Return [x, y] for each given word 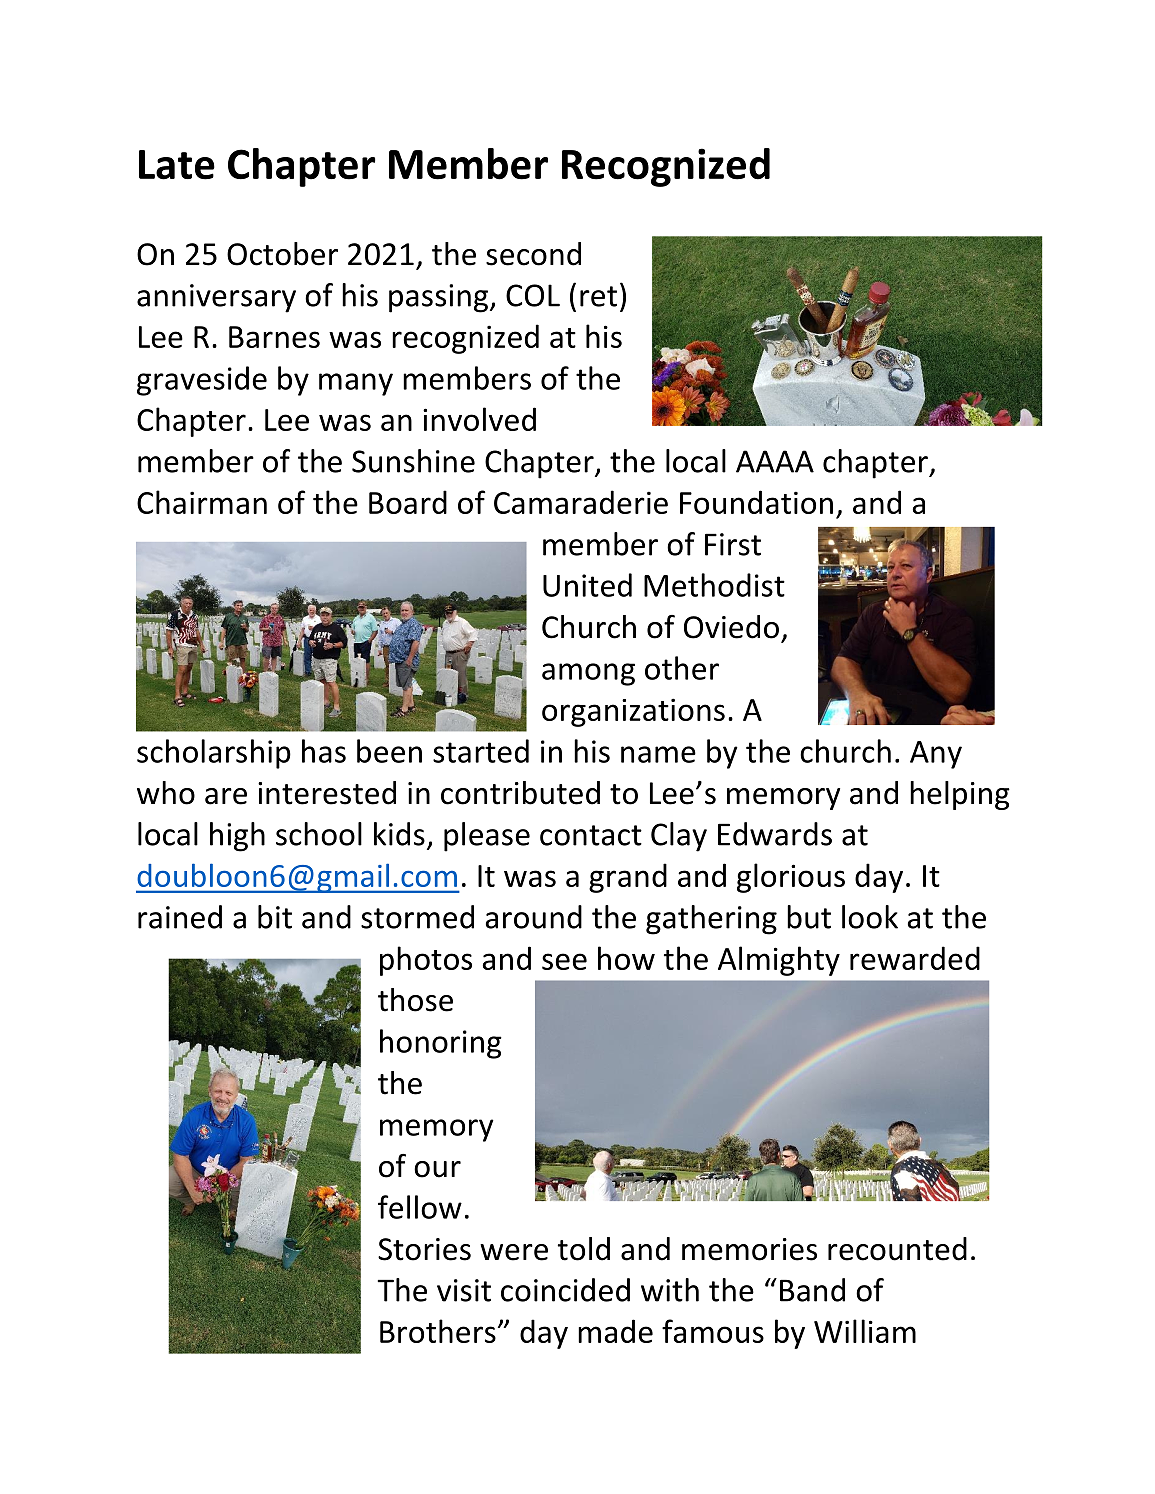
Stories [424, 1249]
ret [598, 296]
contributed [520, 793]
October [282, 254]
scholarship [214, 754]
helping [960, 795]
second [533, 254]
